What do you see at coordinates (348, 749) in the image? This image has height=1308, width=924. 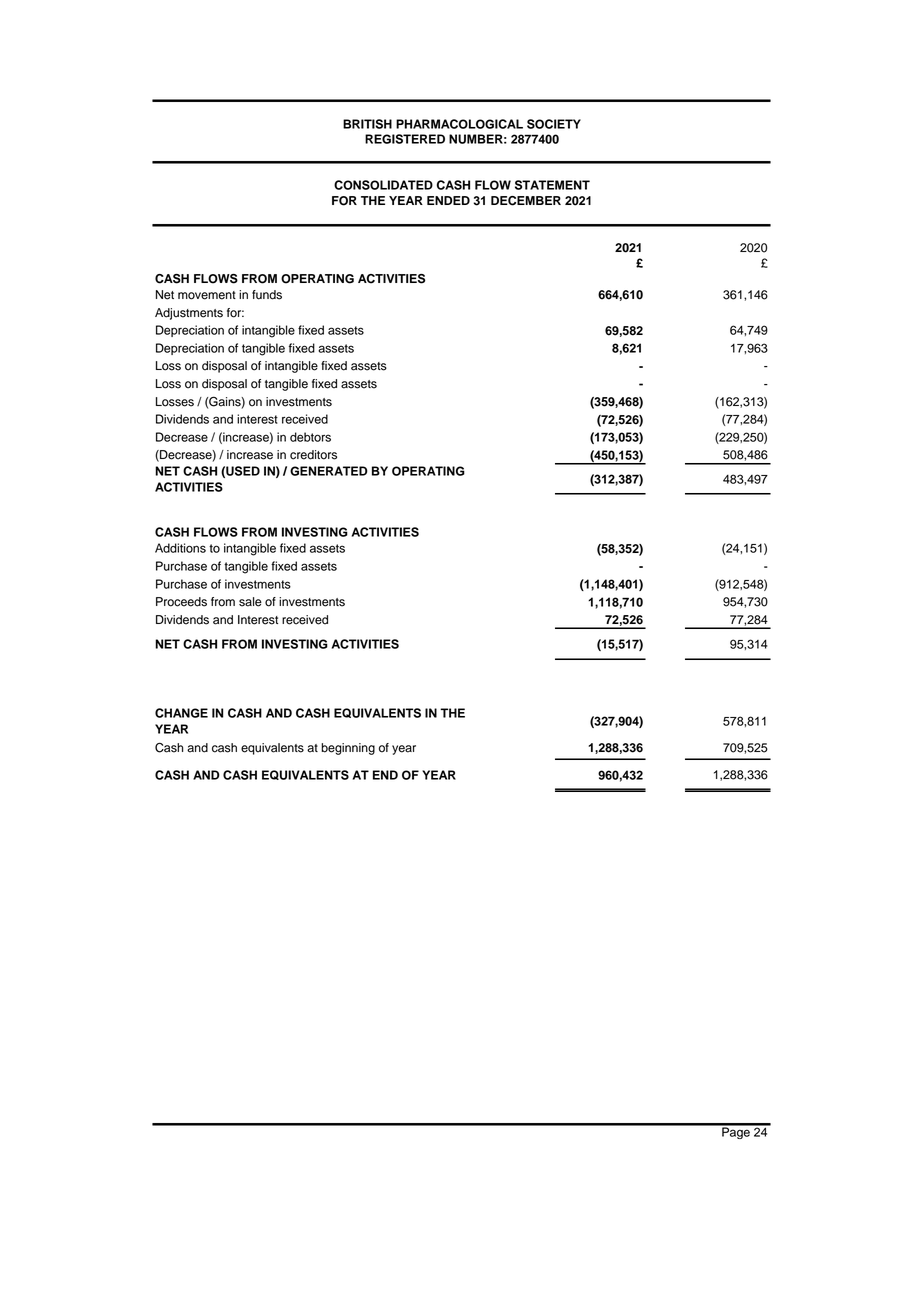 I see `beginning` at bounding box center [348, 749].
